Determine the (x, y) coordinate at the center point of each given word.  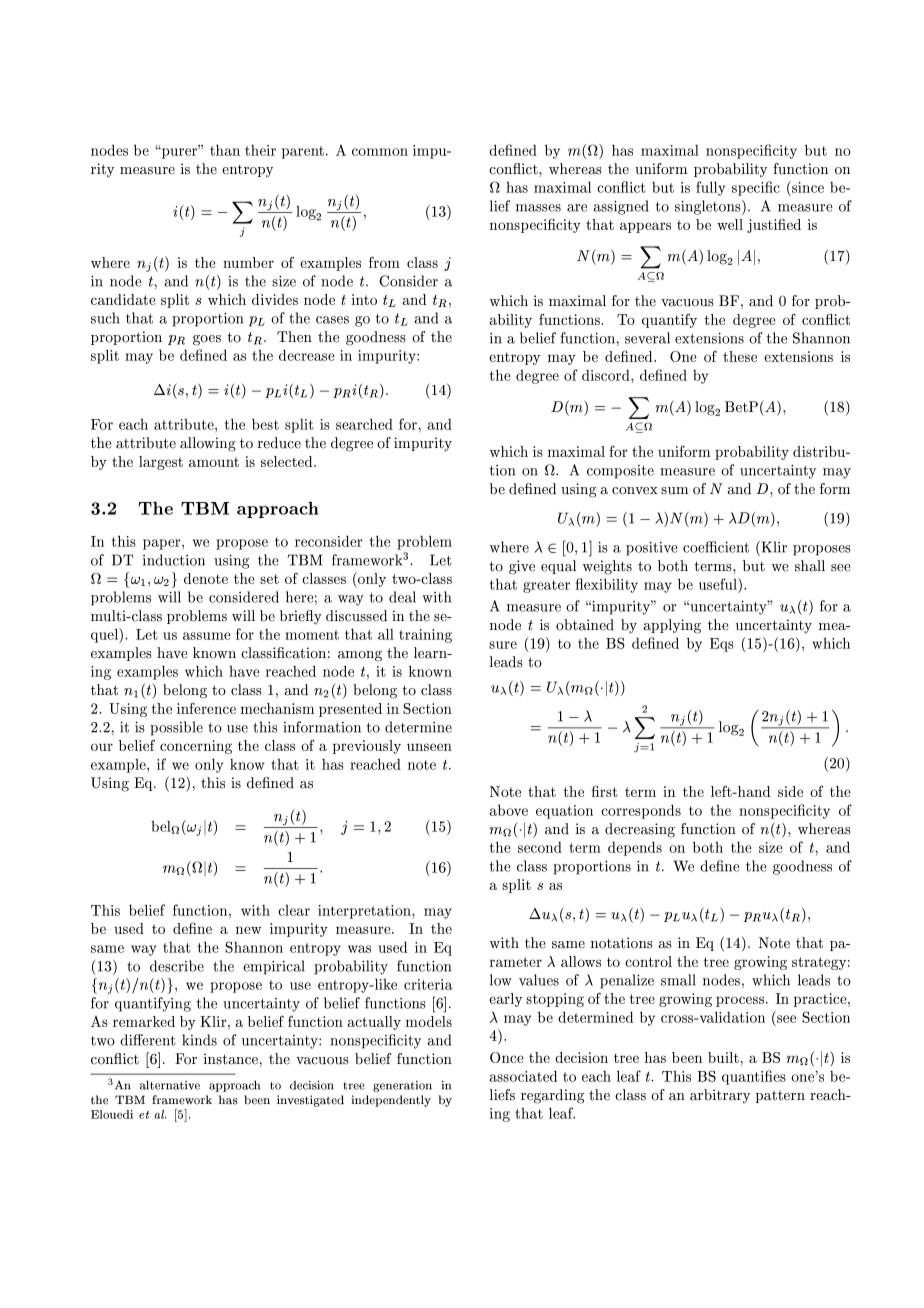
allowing (208, 444)
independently (391, 1101)
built (723, 1057)
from (384, 262)
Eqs (722, 645)
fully (710, 188)
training (425, 636)
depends (635, 848)
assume (207, 636)
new (248, 930)
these (740, 356)
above (509, 810)
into (364, 299)
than (225, 150)
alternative (170, 1085)
